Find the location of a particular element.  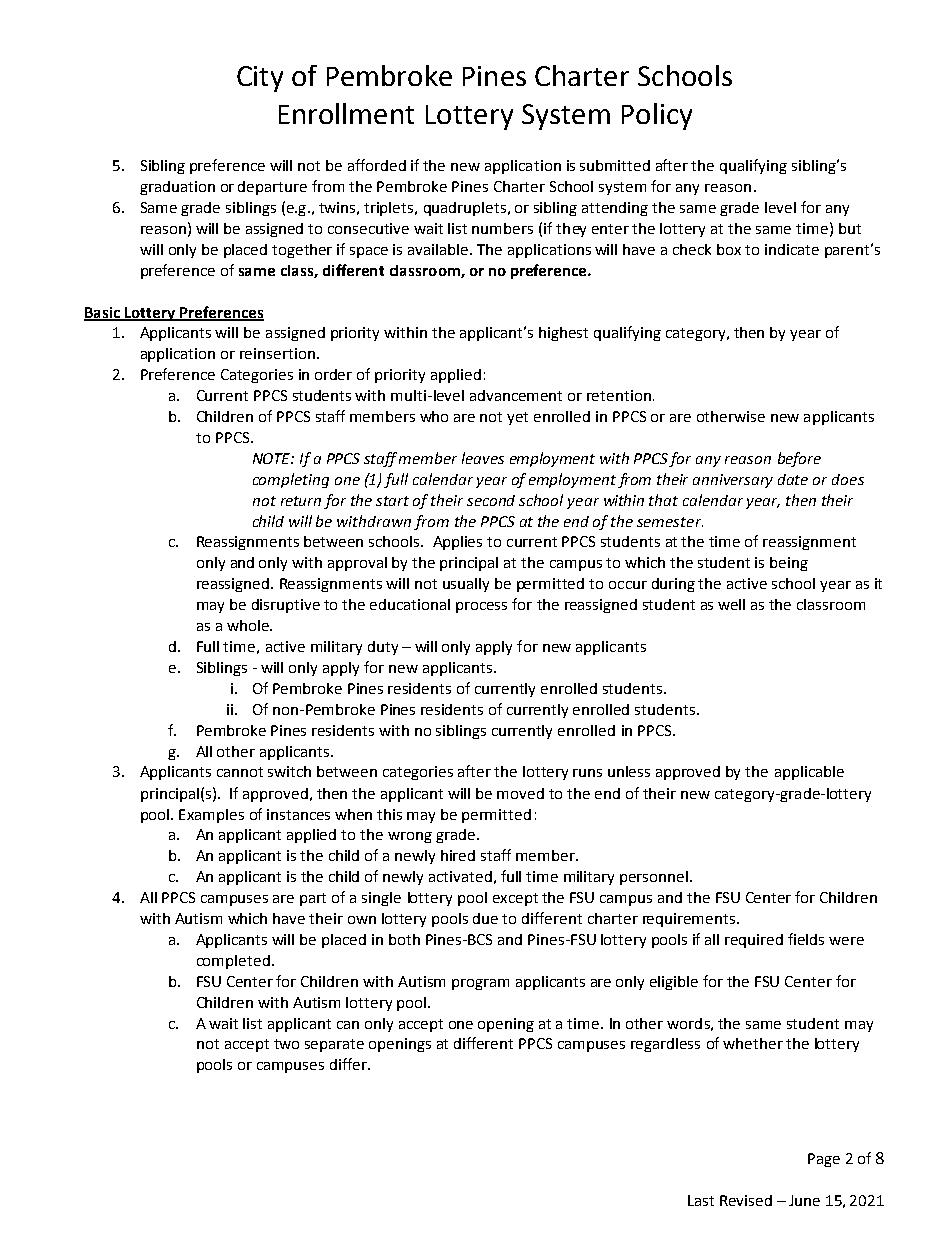

Policy is located at coordinates (657, 116).
